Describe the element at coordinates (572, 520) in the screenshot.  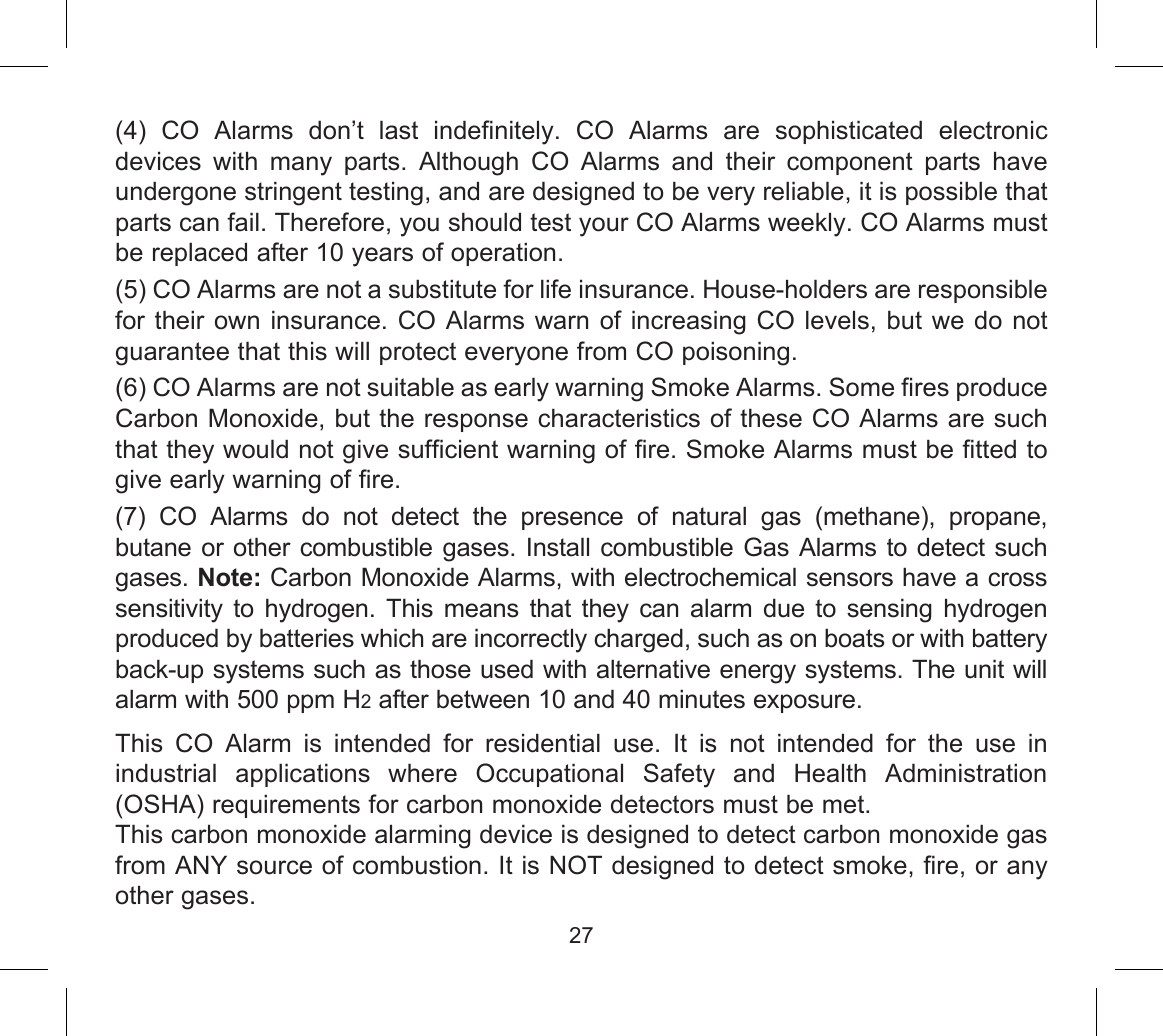
I see `presence` at that location.
